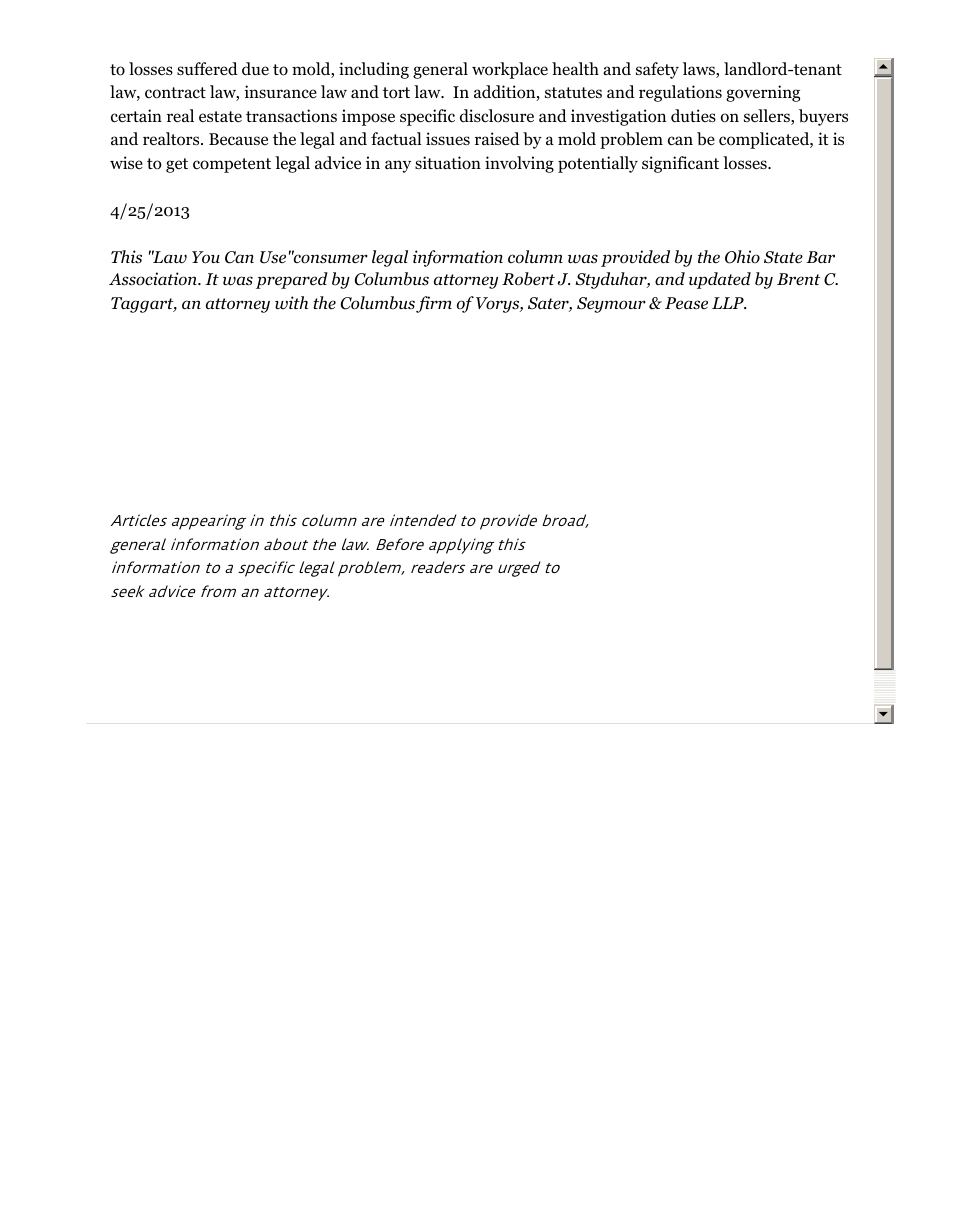 This image has height=1211, width=980. What do you see at coordinates (238, 139) in the image?
I see `Because` at bounding box center [238, 139].
